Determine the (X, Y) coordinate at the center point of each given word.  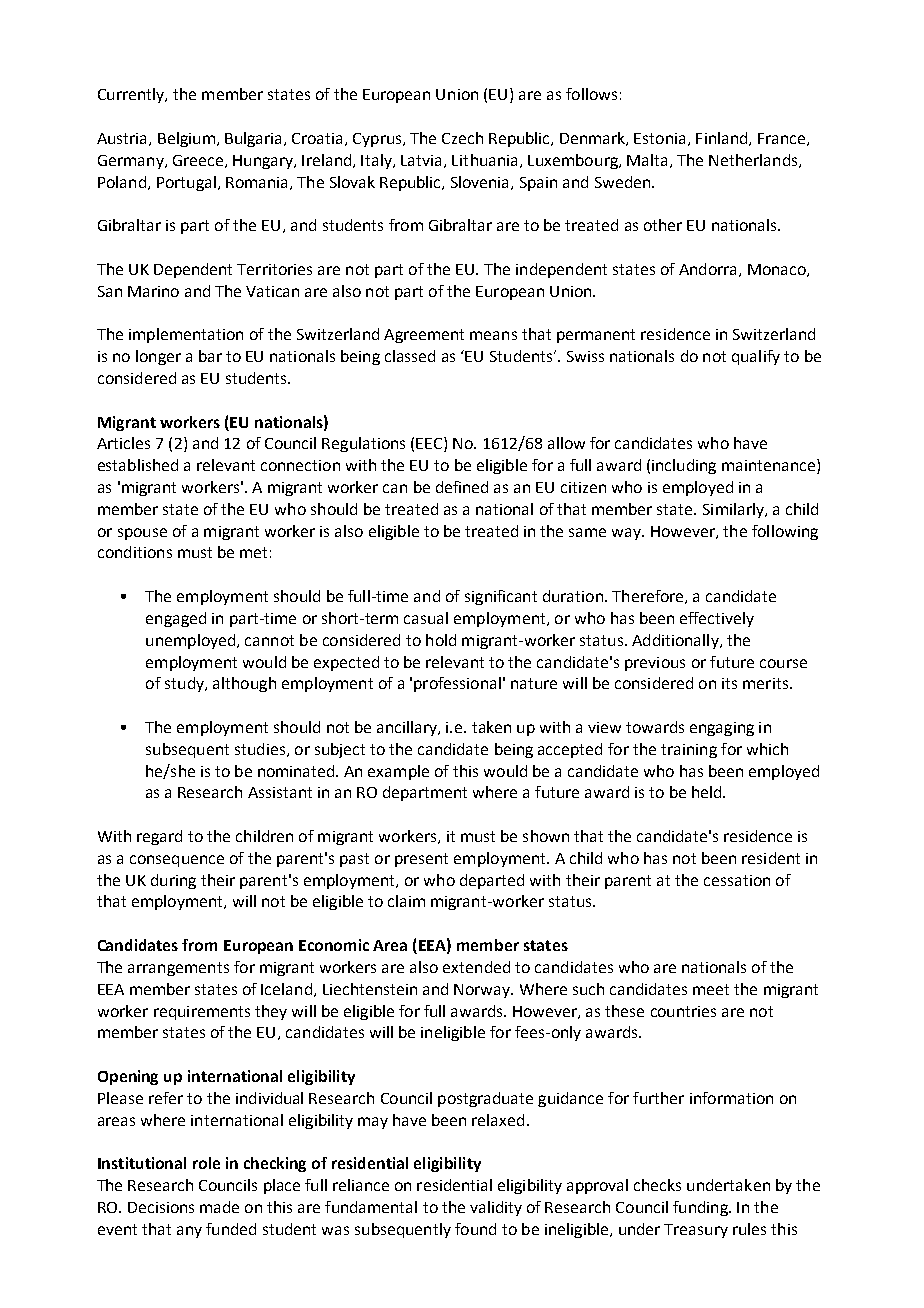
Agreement (424, 336)
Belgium (186, 139)
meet (711, 989)
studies (260, 749)
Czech (462, 138)
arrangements (178, 969)
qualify (756, 357)
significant (501, 597)
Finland (723, 139)
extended (476, 967)
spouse (142, 534)
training (689, 751)
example (398, 772)
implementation (186, 335)
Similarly (734, 510)
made (219, 1207)
